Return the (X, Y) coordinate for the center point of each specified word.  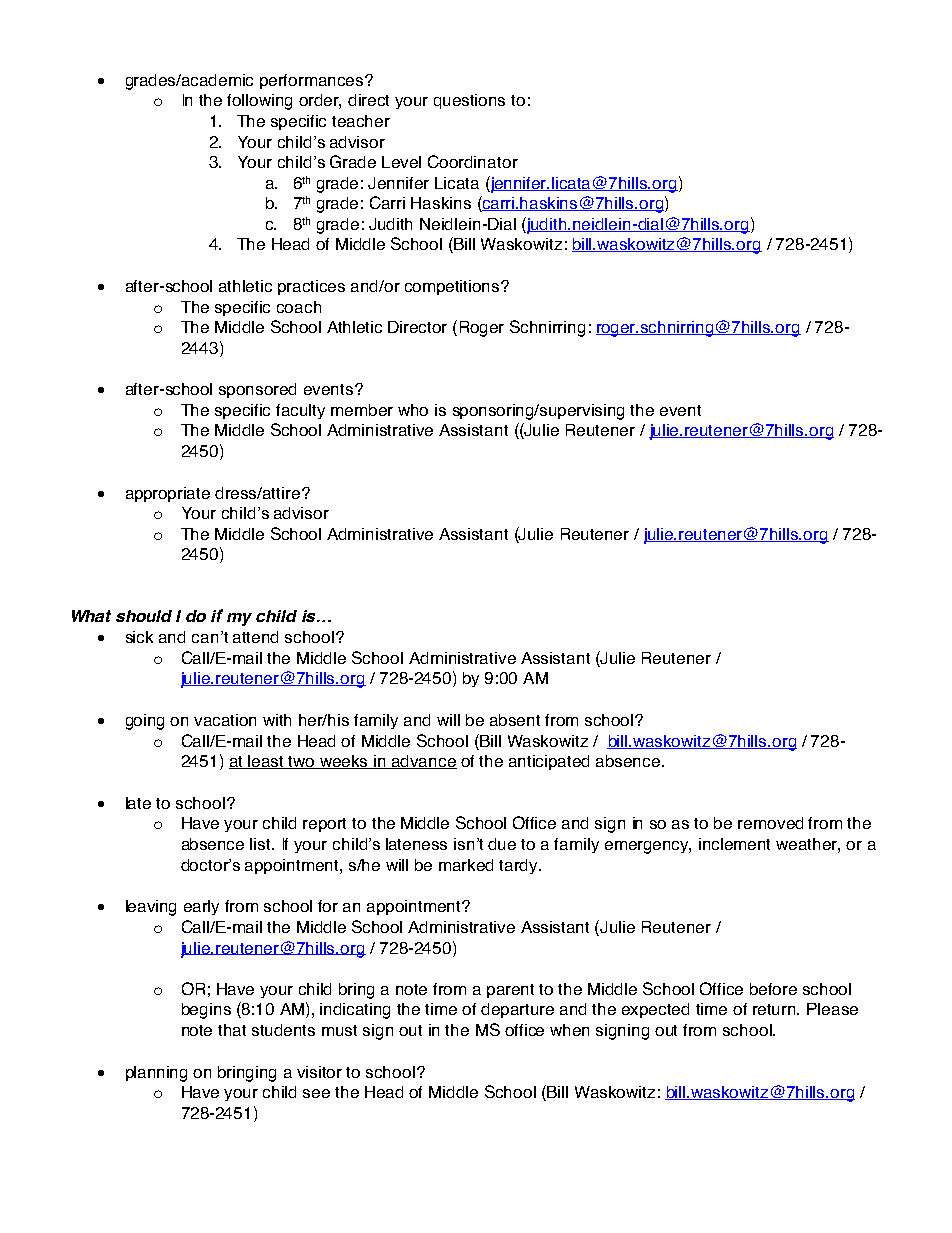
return (775, 1009)
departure (517, 1010)
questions (469, 101)
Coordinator (473, 161)
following (259, 102)
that (232, 1030)
